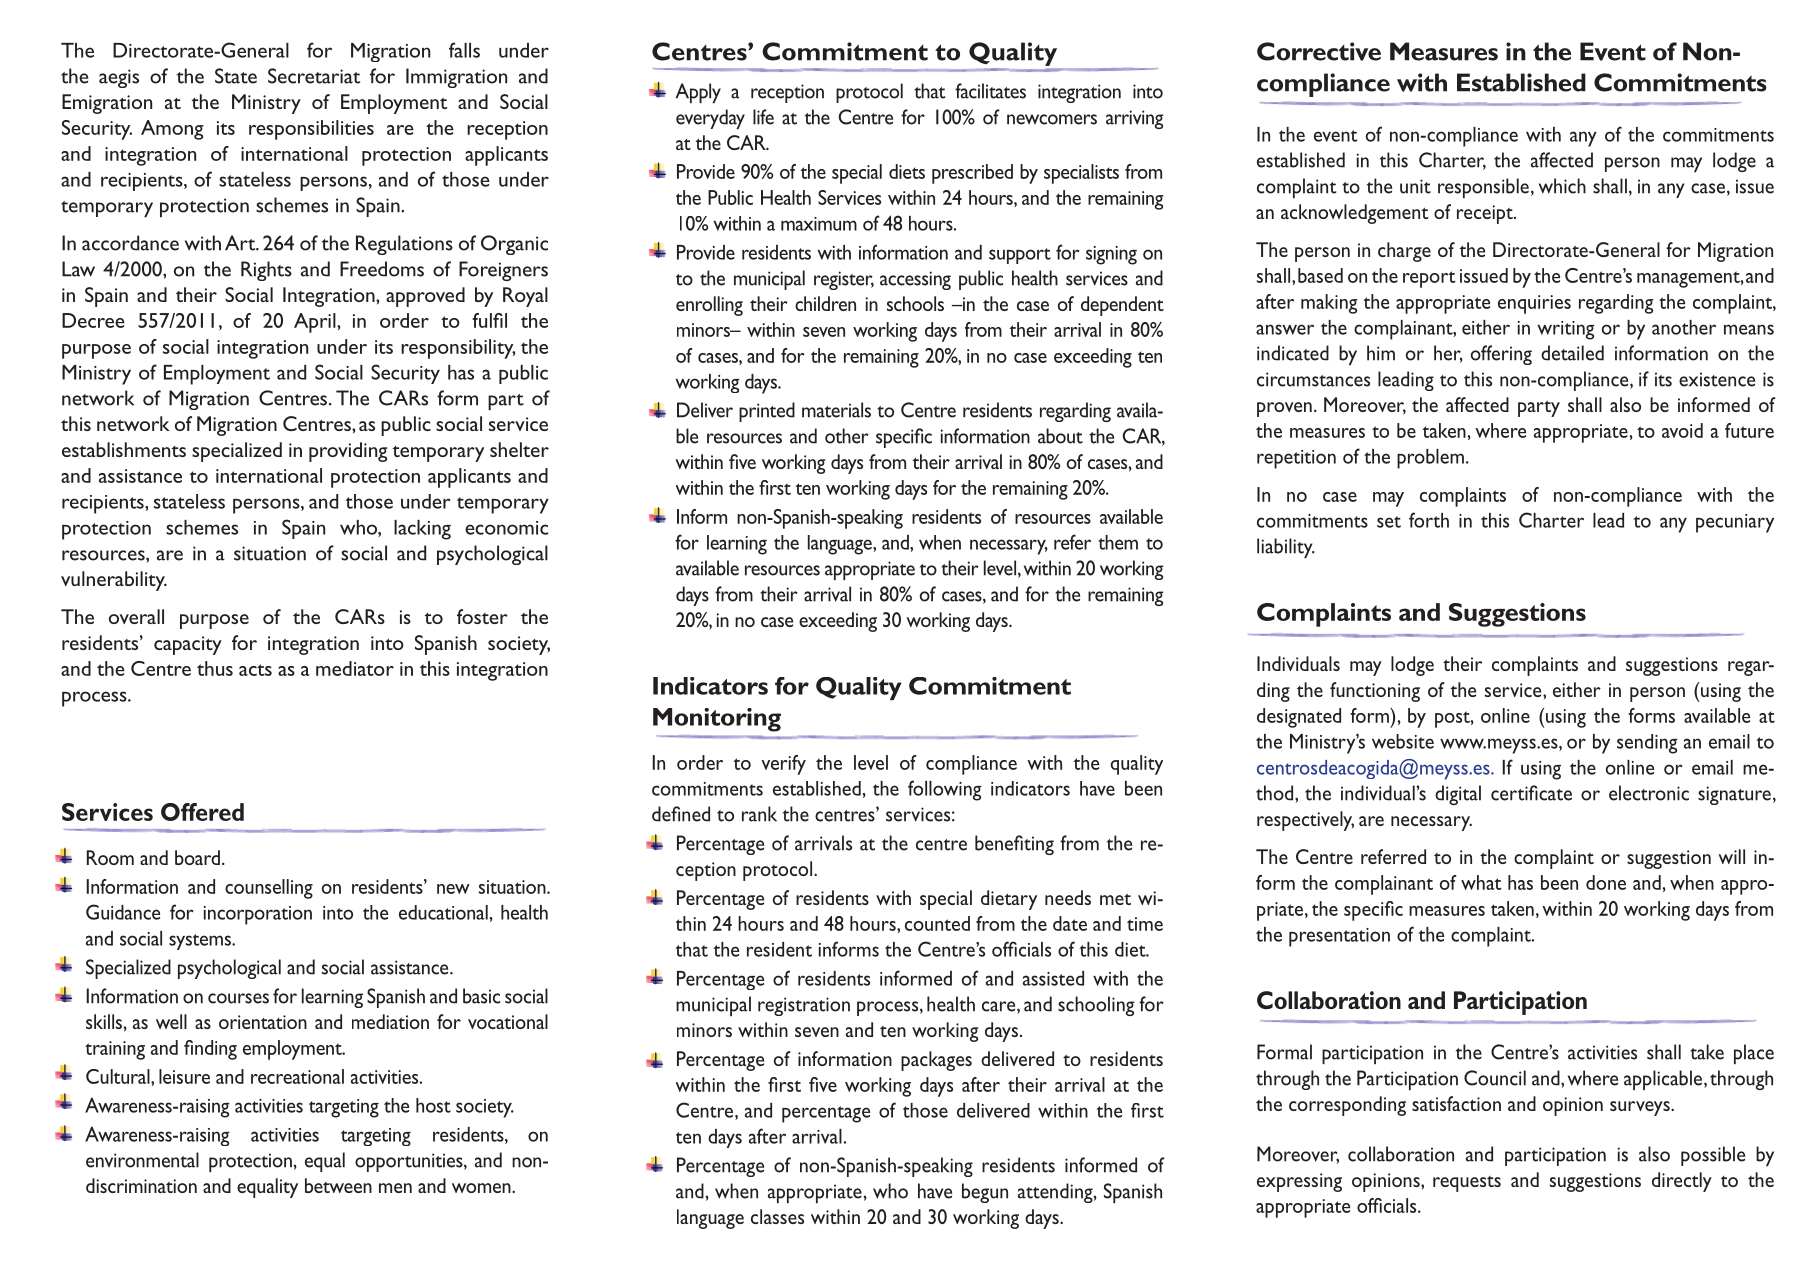 This document has width=1811, height=1281. I want to click on capacity, so click(188, 645).
